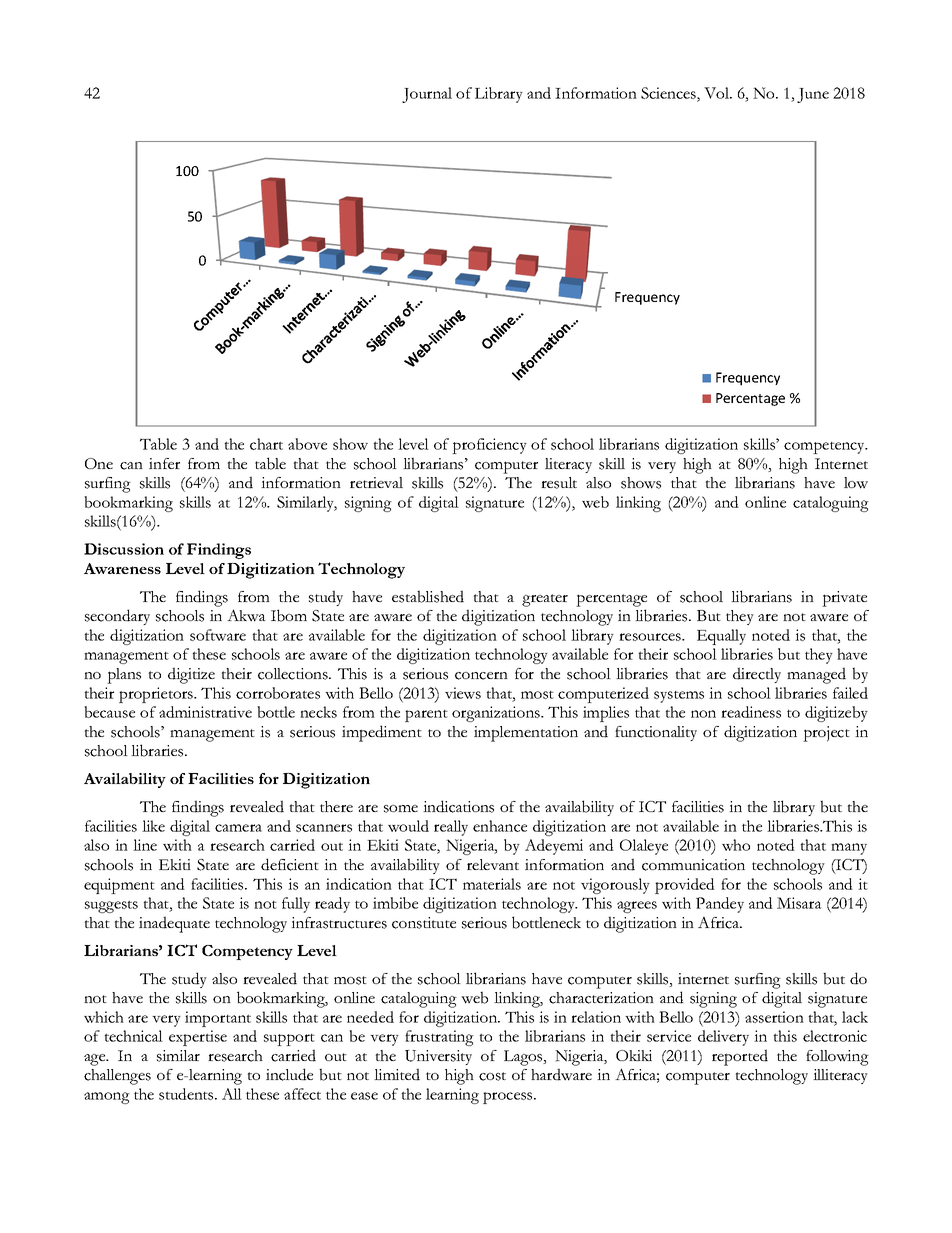  Describe the element at coordinates (205, 712) in the page. I see `administrative` at that location.
